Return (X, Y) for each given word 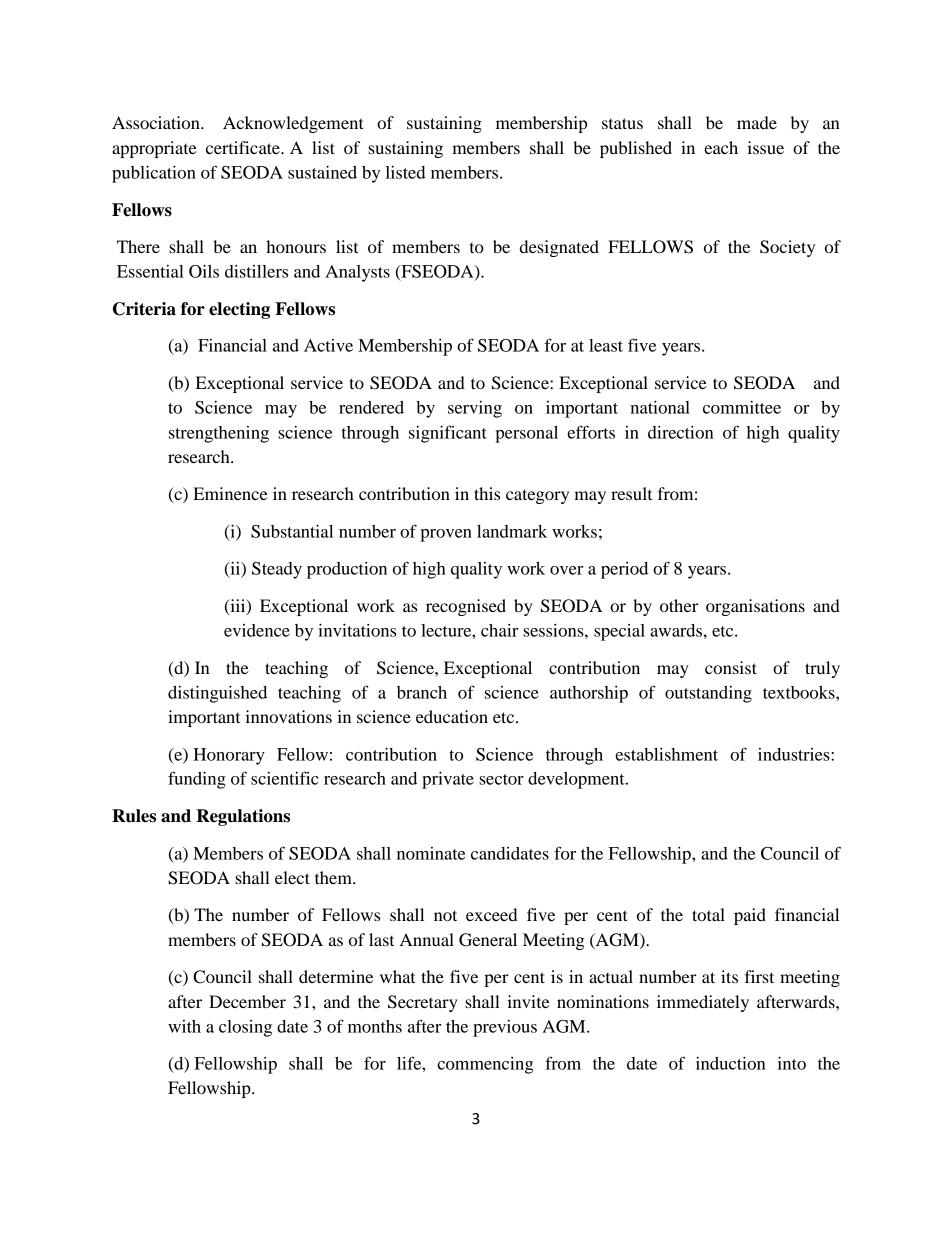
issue (765, 147)
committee (742, 407)
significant (448, 434)
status (622, 123)
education (452, 716)
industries (795, 754)
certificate (244, 147)
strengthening (219, 434)
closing (245, 1028)
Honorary (229, 756)
